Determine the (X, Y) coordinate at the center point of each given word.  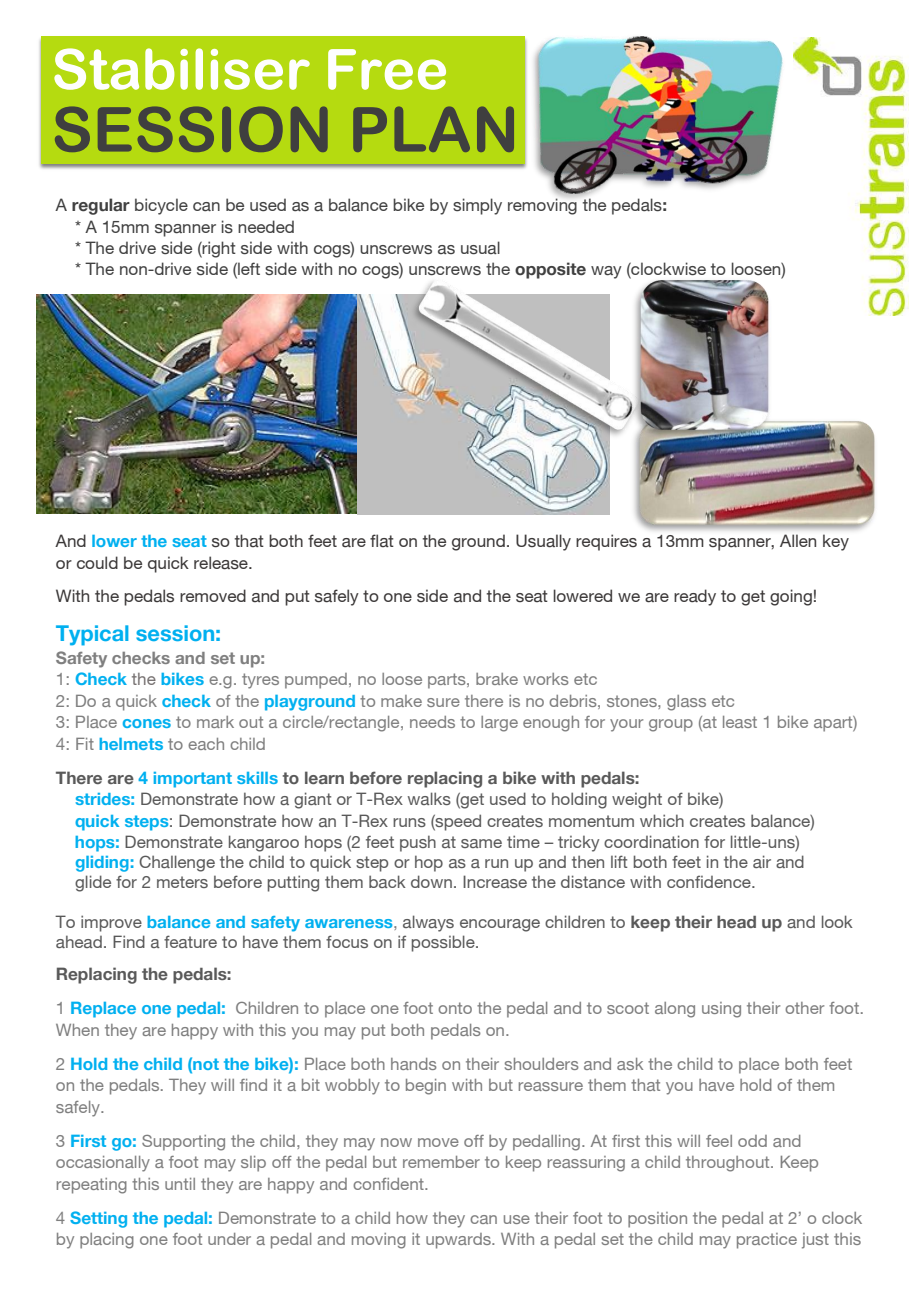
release (222, 563)
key (836, 542)
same (481, 843)
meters (182, 882)
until (180, 1184)
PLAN (433, 129)
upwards (459, 1241)
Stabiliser (182, 69)
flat (382, 540)
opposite (550, 270)
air (762, 861)
